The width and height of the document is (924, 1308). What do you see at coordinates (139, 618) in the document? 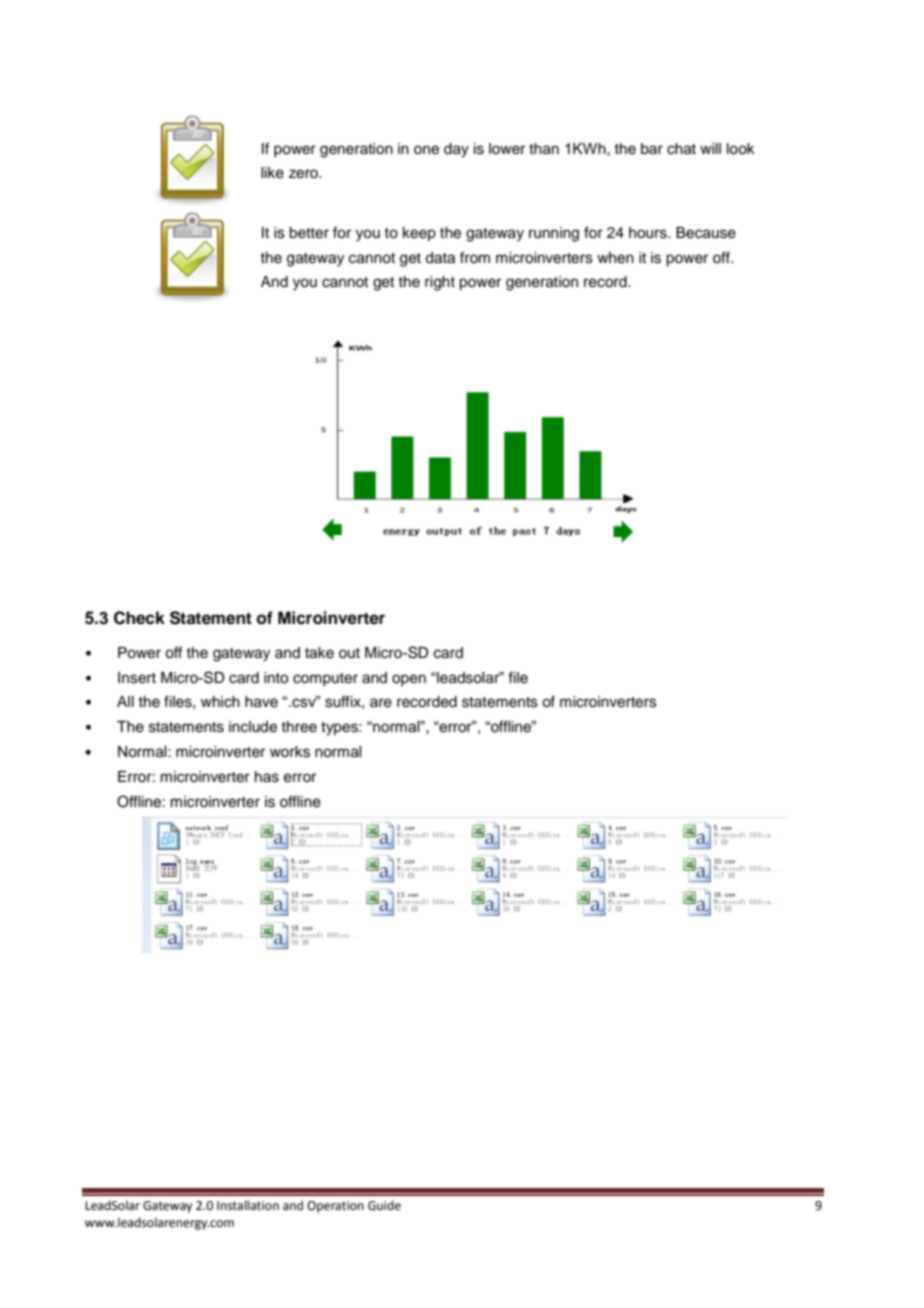
I see `Check` at bounding box center [139, 618].
